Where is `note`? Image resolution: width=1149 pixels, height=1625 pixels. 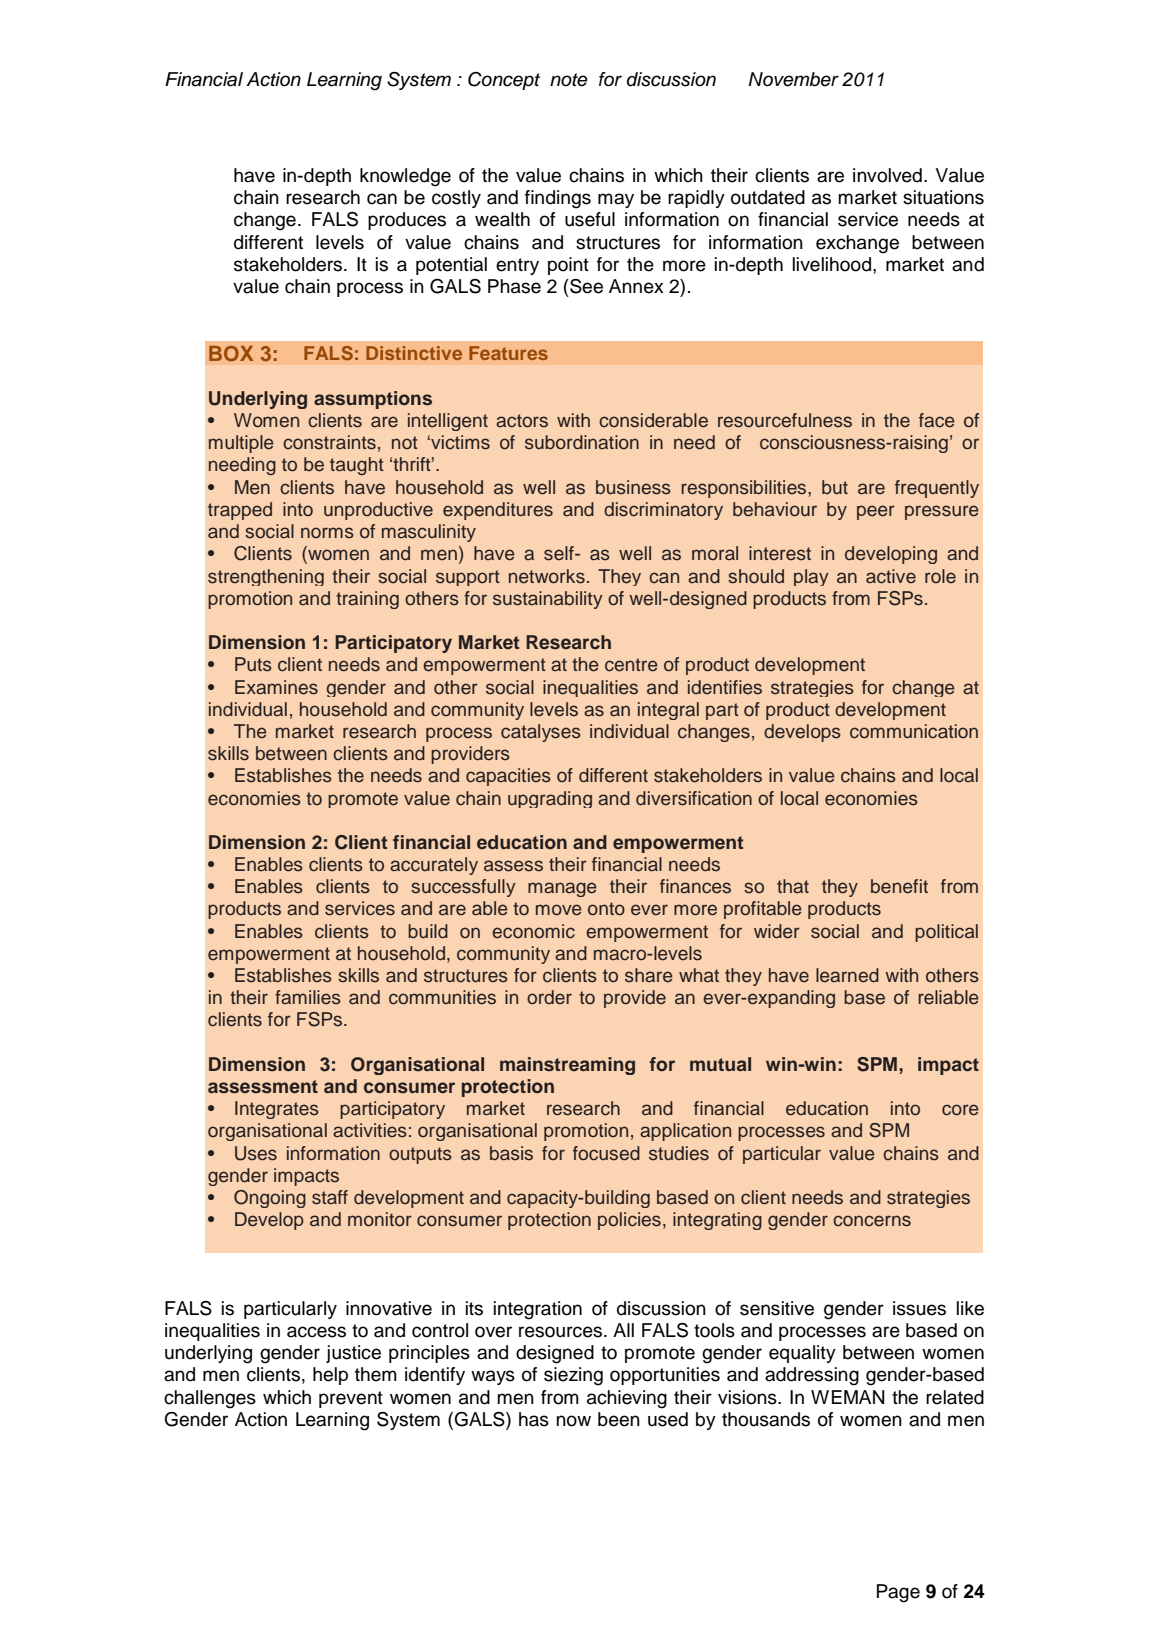 note is located at coordinates (569, 80).
